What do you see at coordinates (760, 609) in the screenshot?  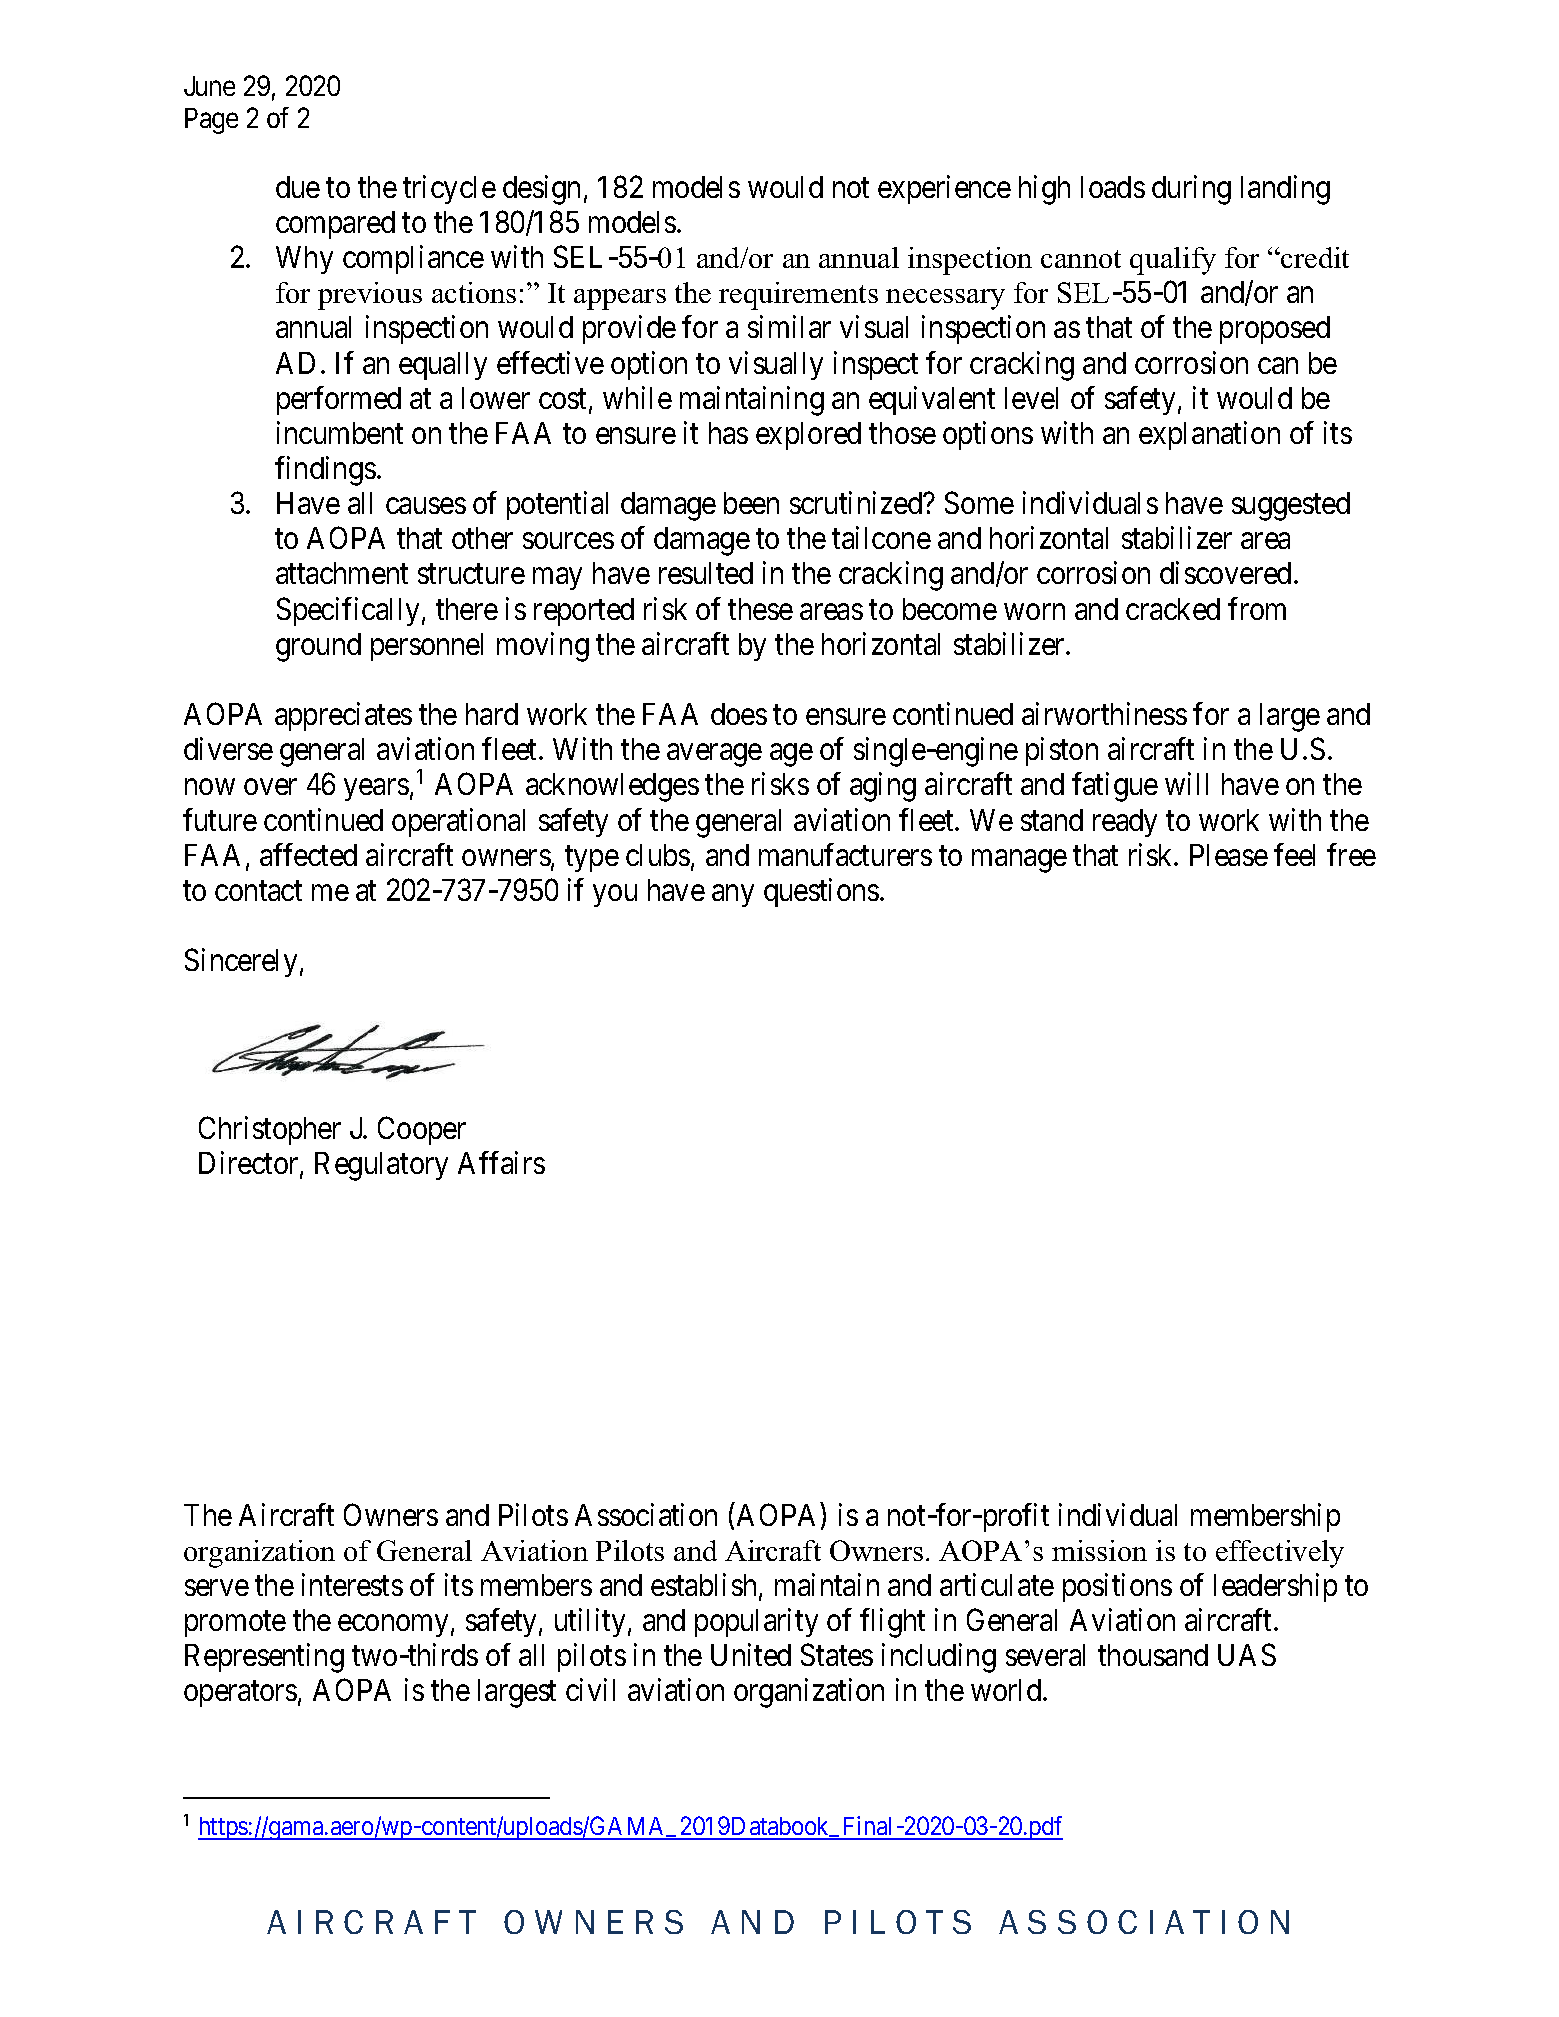 I see `these` at bounding box center [760, 609].
